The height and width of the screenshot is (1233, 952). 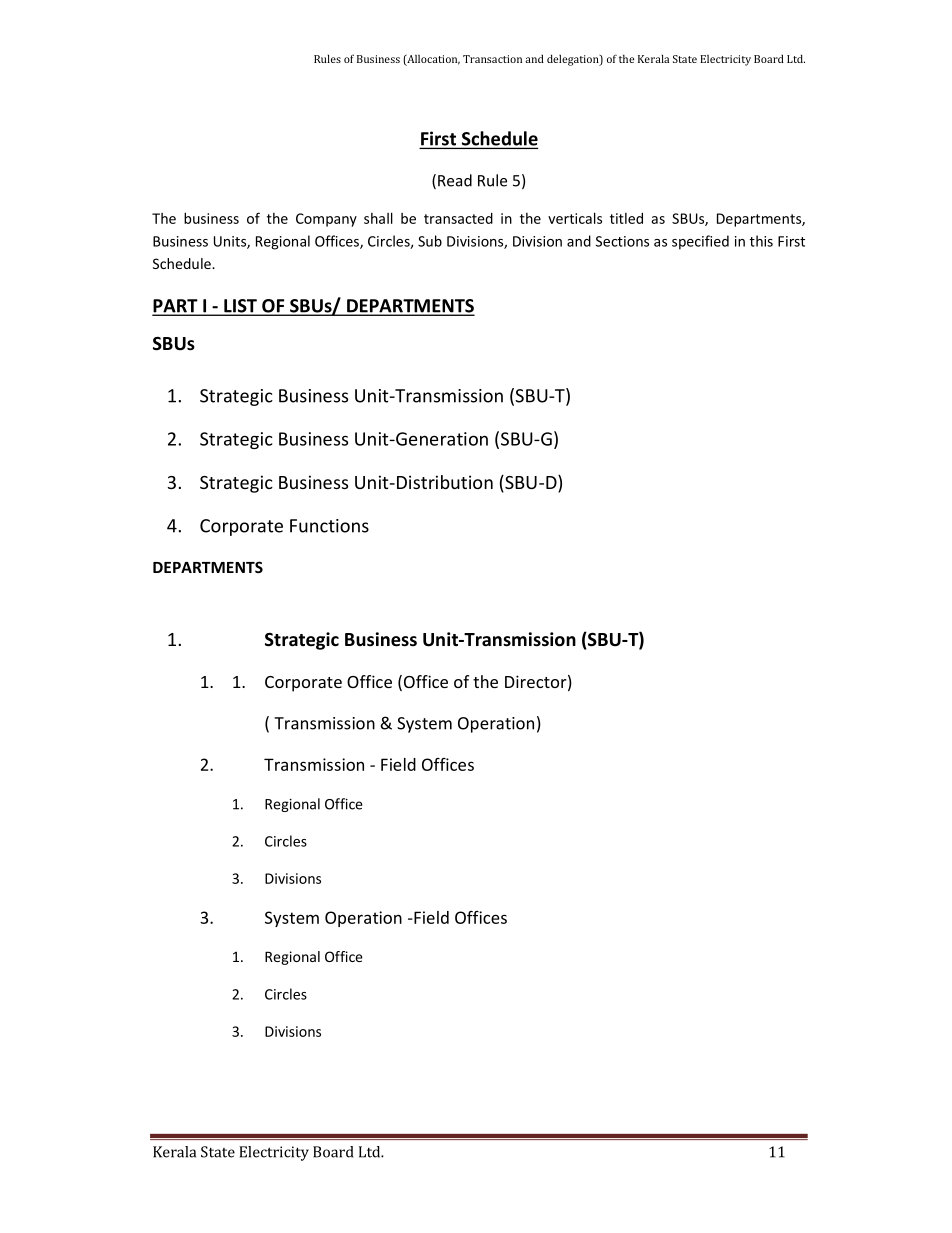 What do you see at coordinates (700, 242) in the screenshot?
I see `specified` at bounding box center [700, 242].
